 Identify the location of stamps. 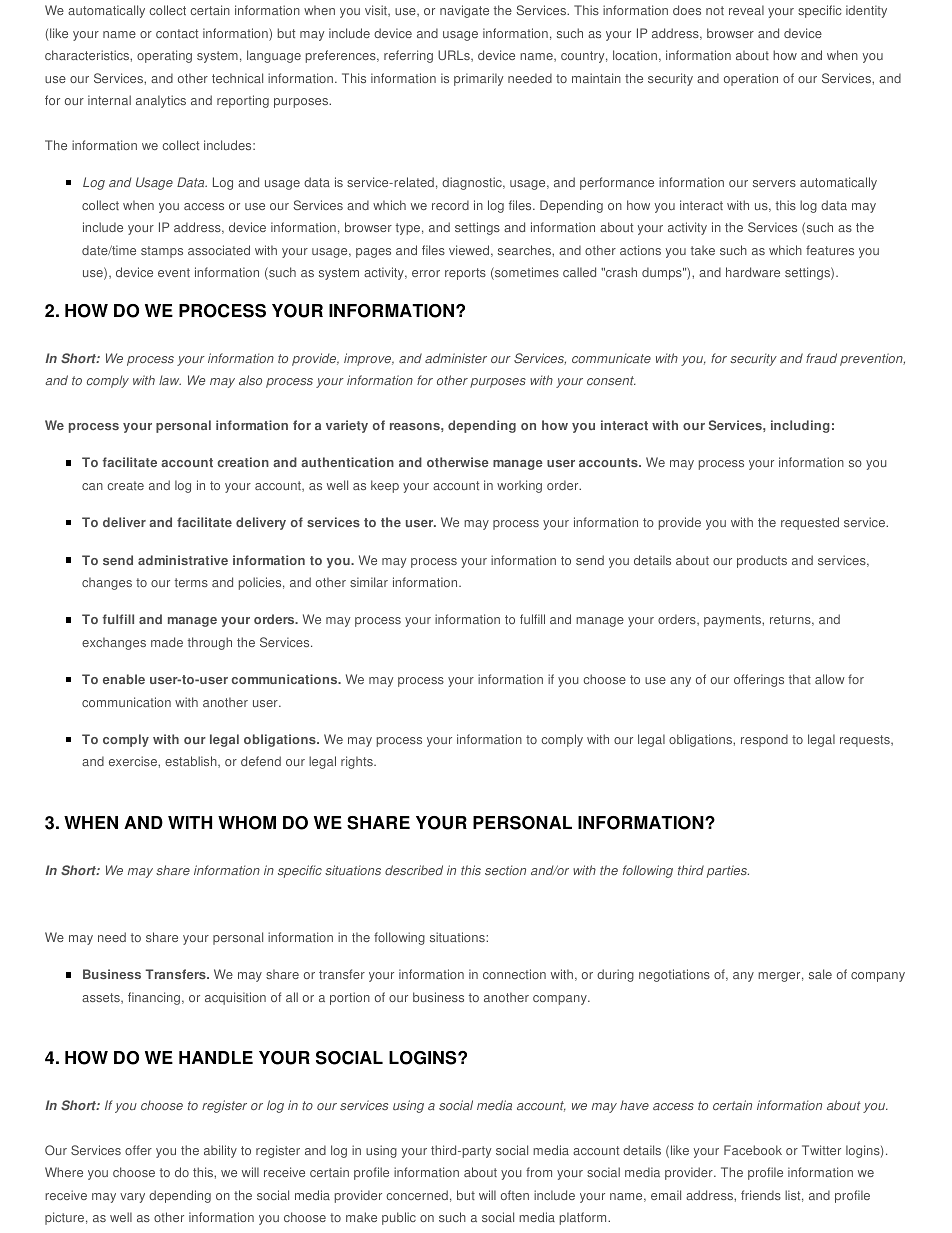
(162, 252).
